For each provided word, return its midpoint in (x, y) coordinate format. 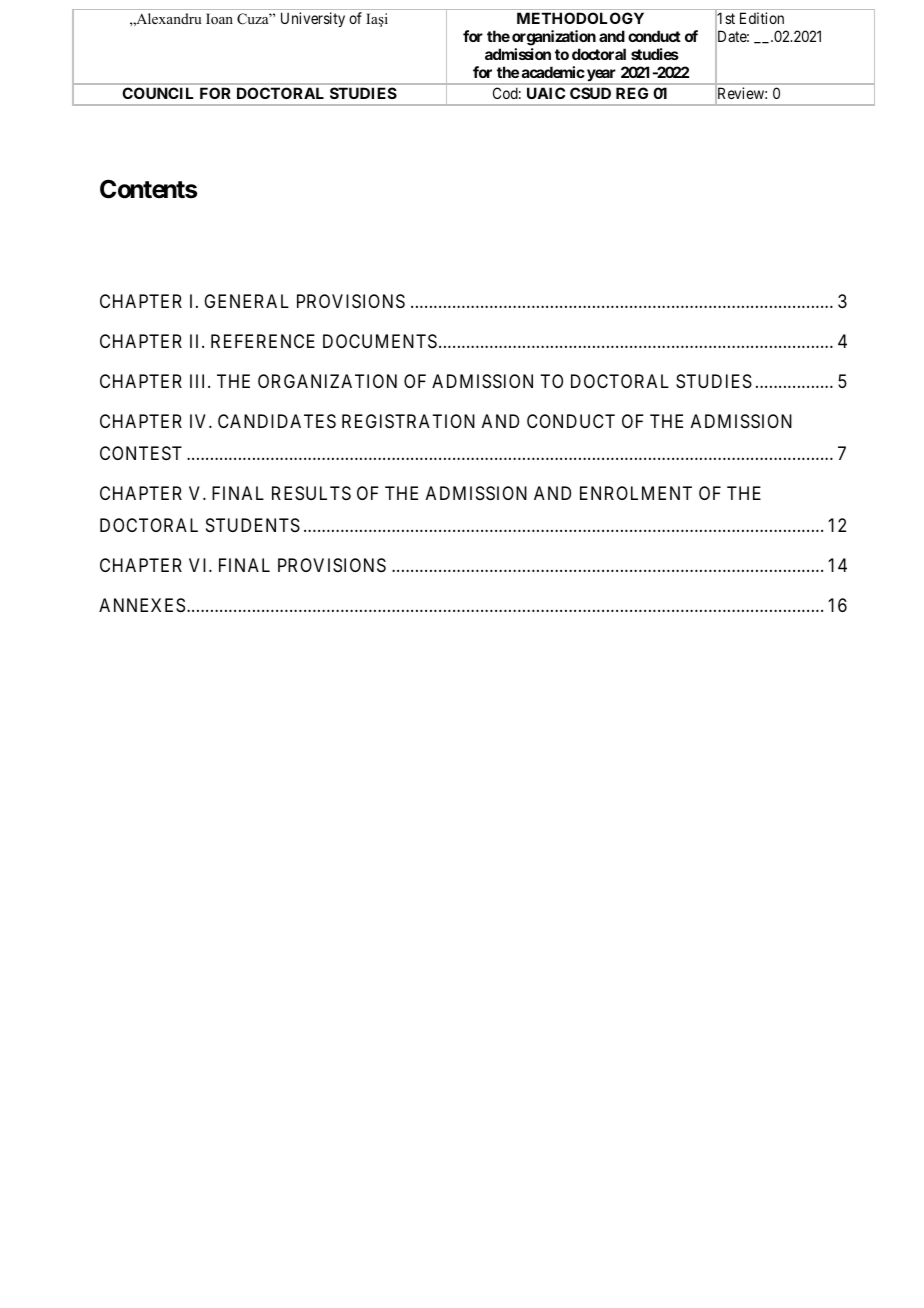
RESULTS (311, 493)
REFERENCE (263, 341)
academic (553, 72)
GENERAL (246, 301)
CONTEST (141, 453)
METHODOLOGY (580, 18)
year (602, 76)
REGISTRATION (408, 421)
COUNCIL (157, 93)
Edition (762, 18)
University (313, 19)
